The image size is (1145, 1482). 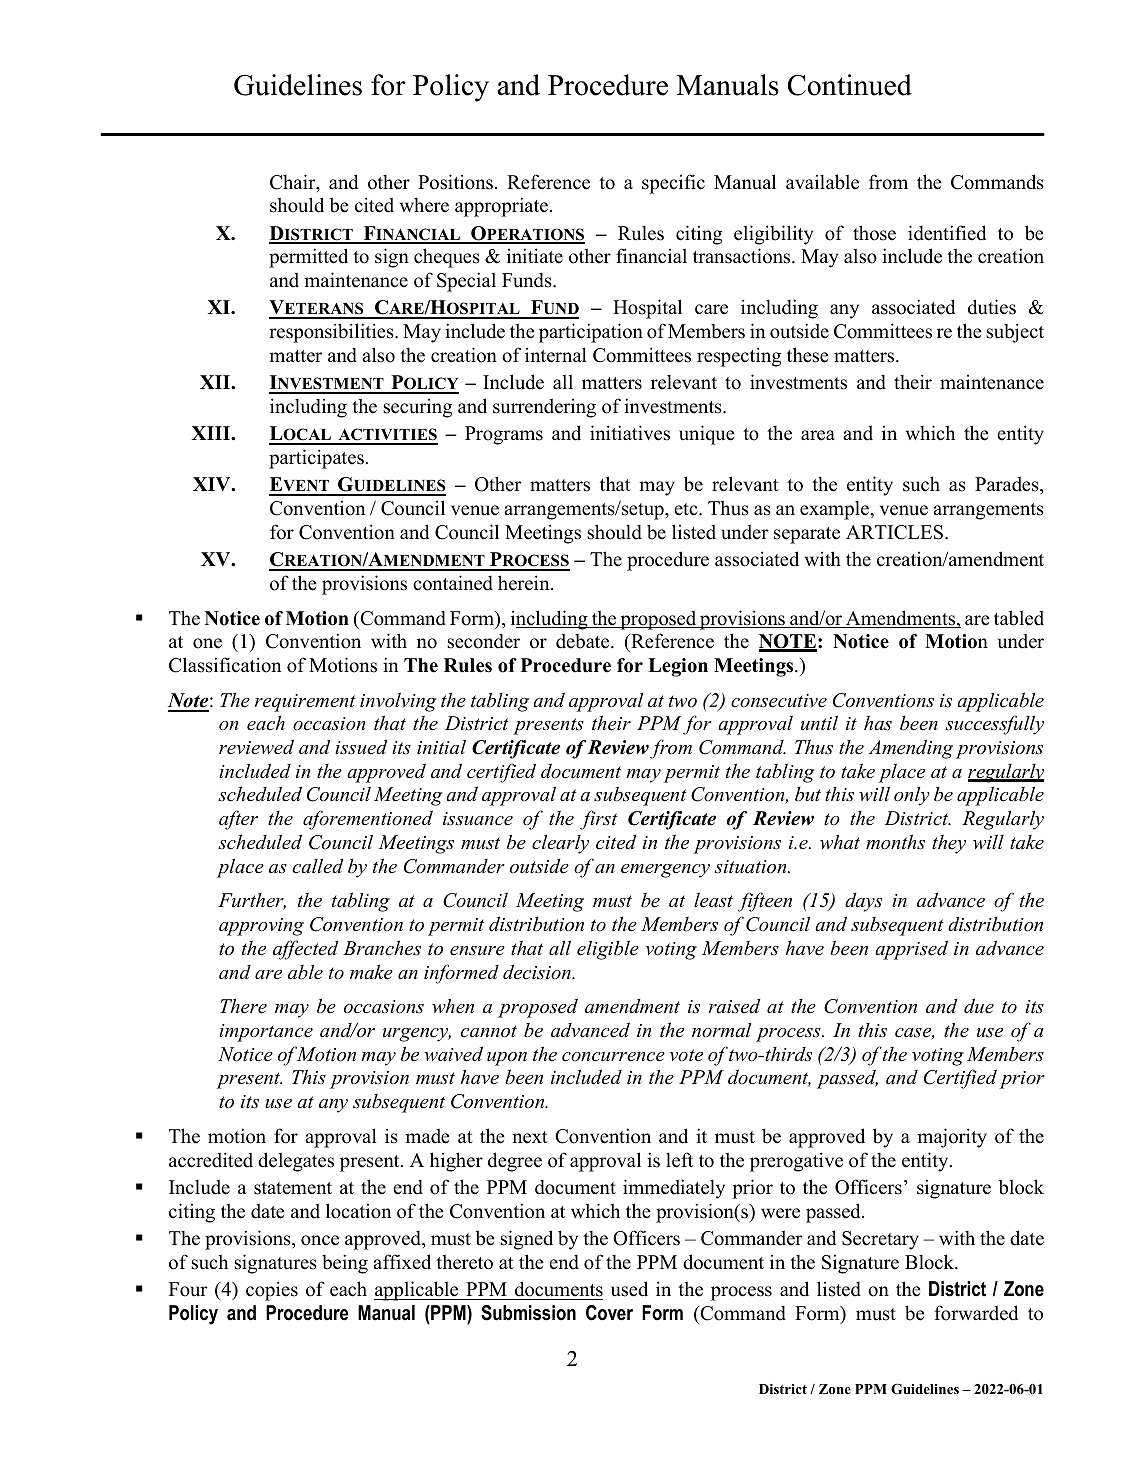 What do you see at coordinates (305, 703) in the page?
I see `requirement` at bounding box center [305, 703].
